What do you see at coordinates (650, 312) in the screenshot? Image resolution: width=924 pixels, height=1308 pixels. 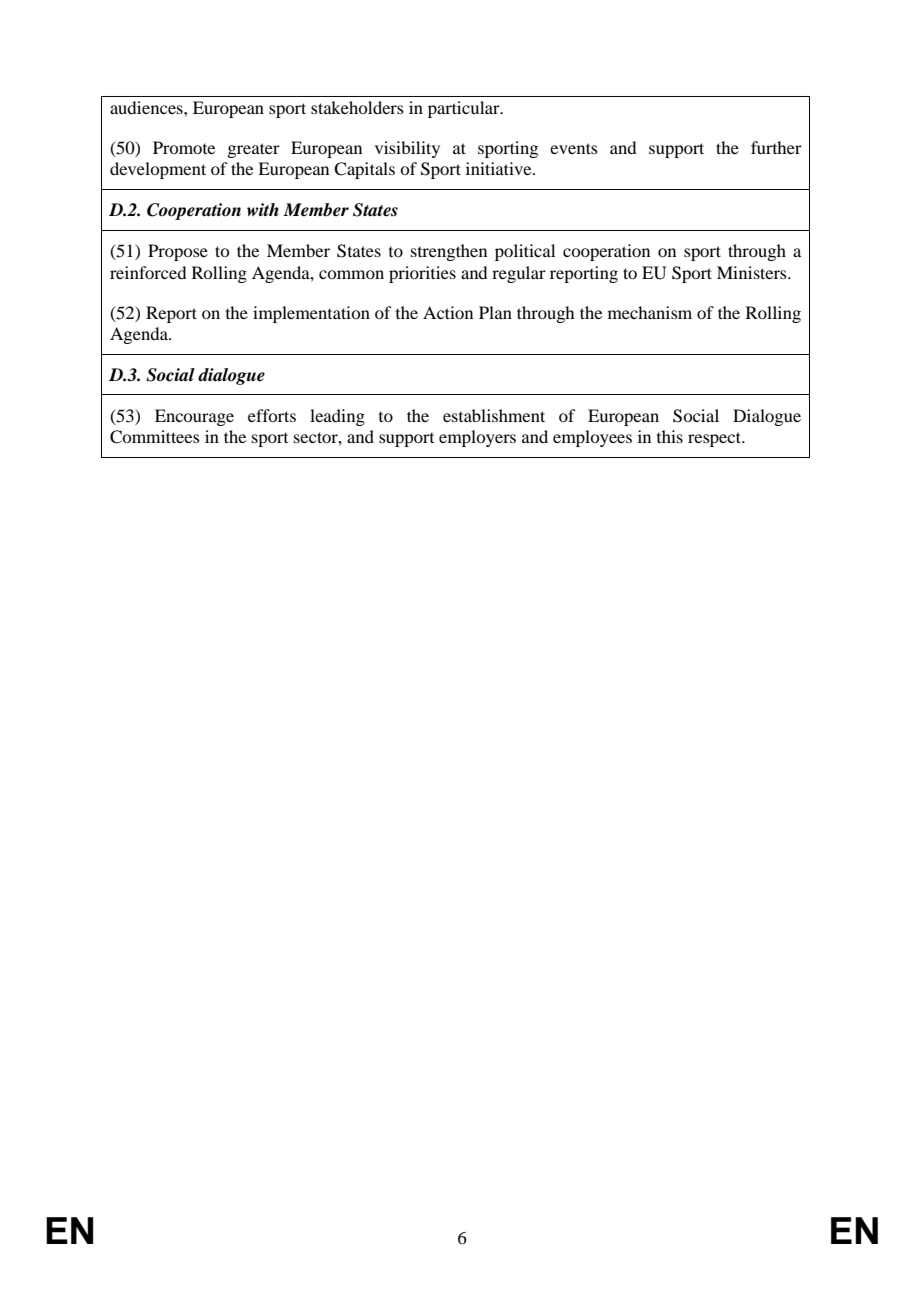 I see `mechanism` at bounding box center [650, 312].
